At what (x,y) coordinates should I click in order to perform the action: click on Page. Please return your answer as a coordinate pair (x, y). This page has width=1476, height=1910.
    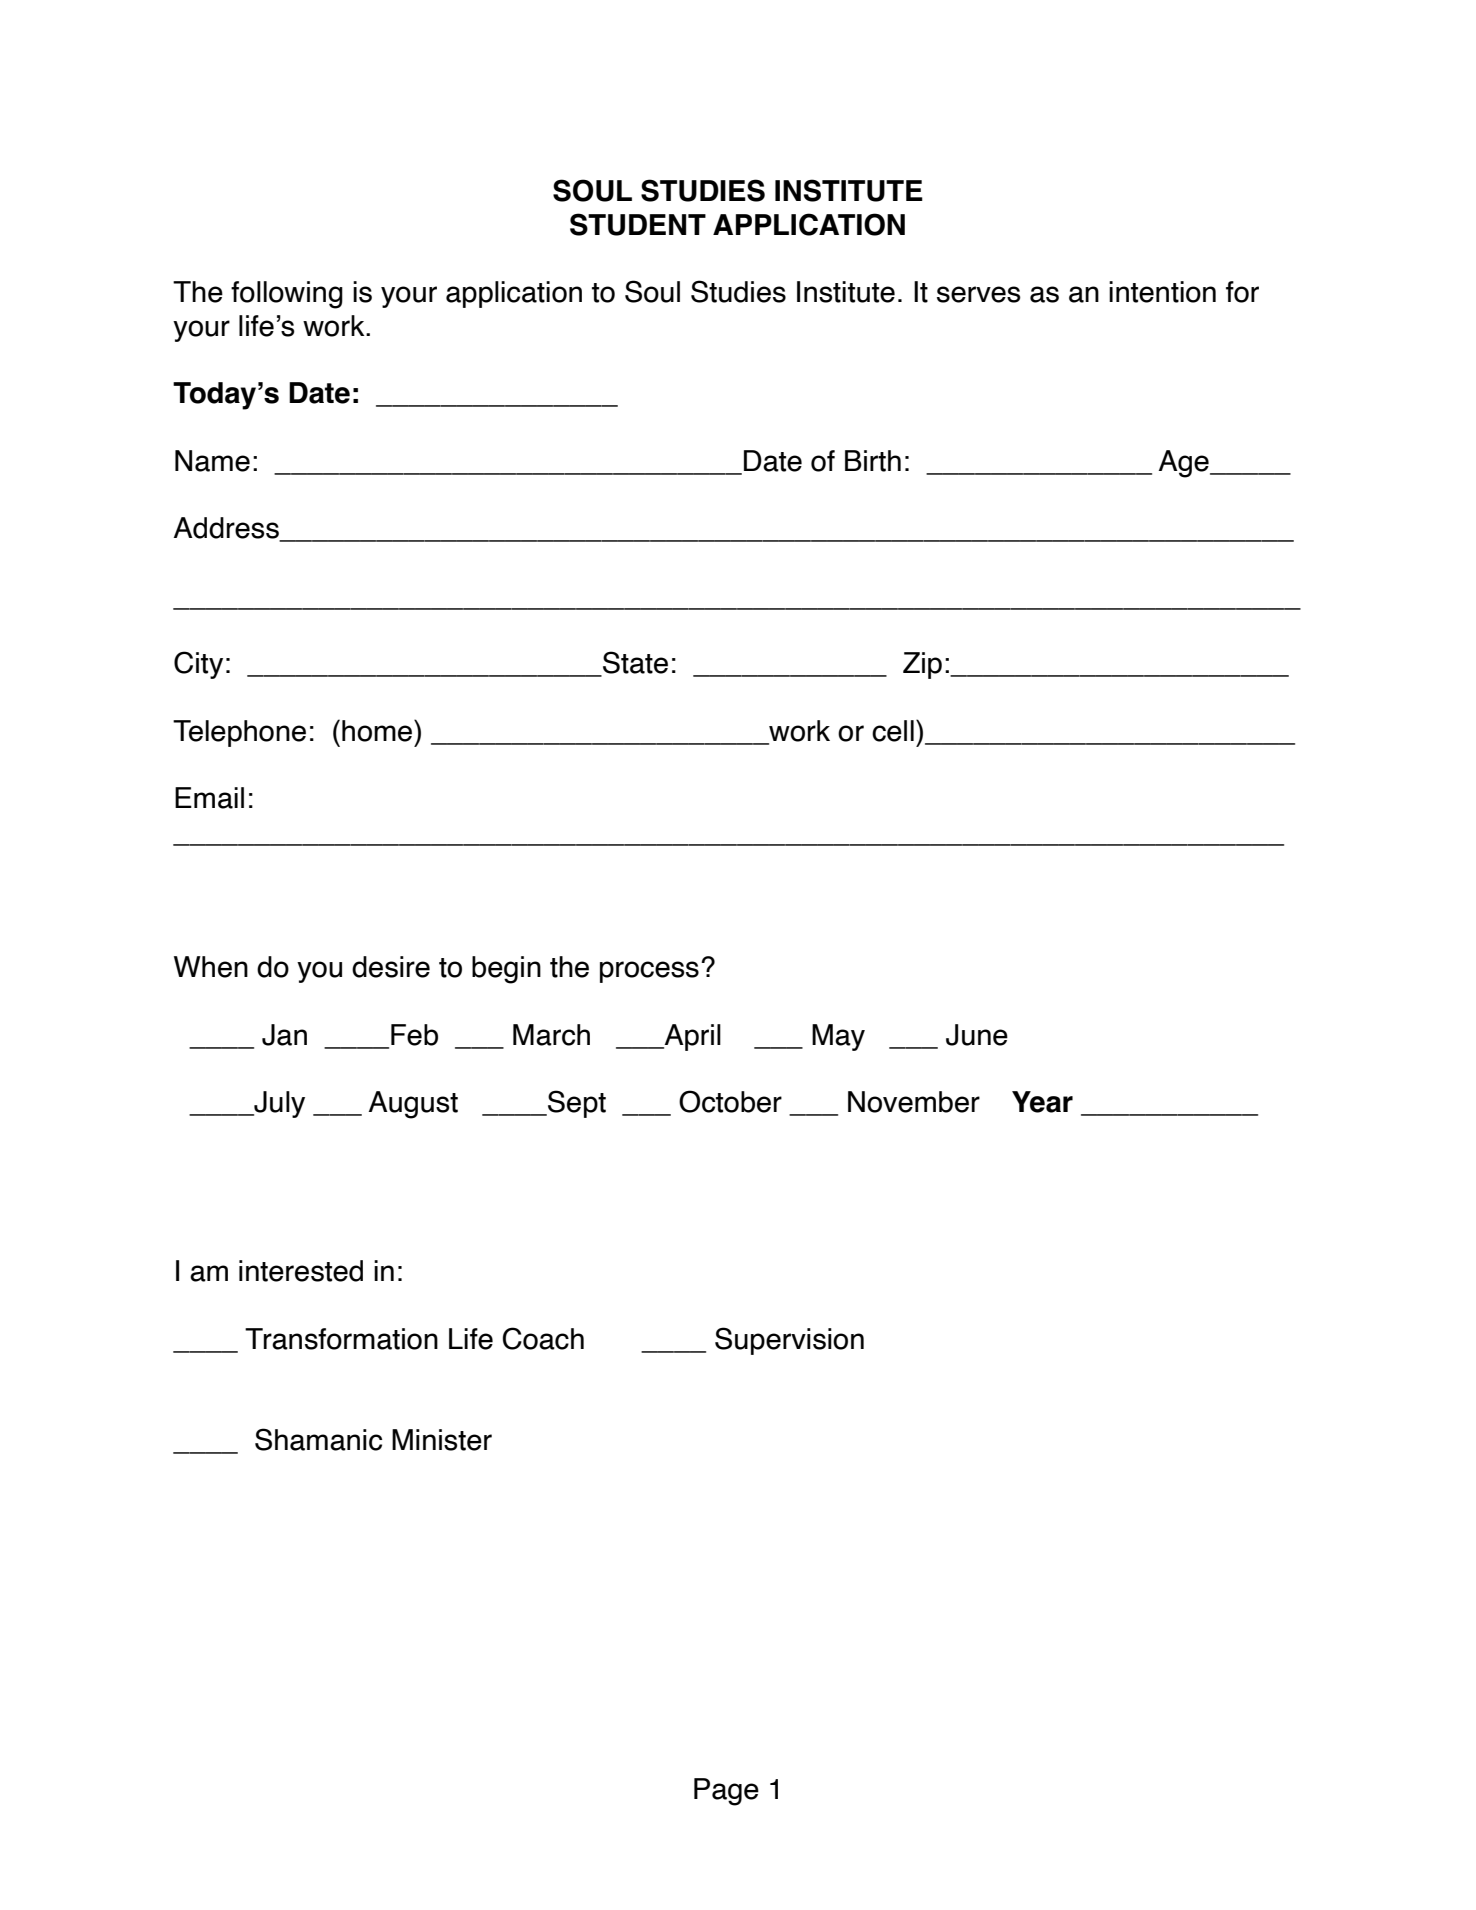
    Looking at the image, I should click on (726, 1792).
